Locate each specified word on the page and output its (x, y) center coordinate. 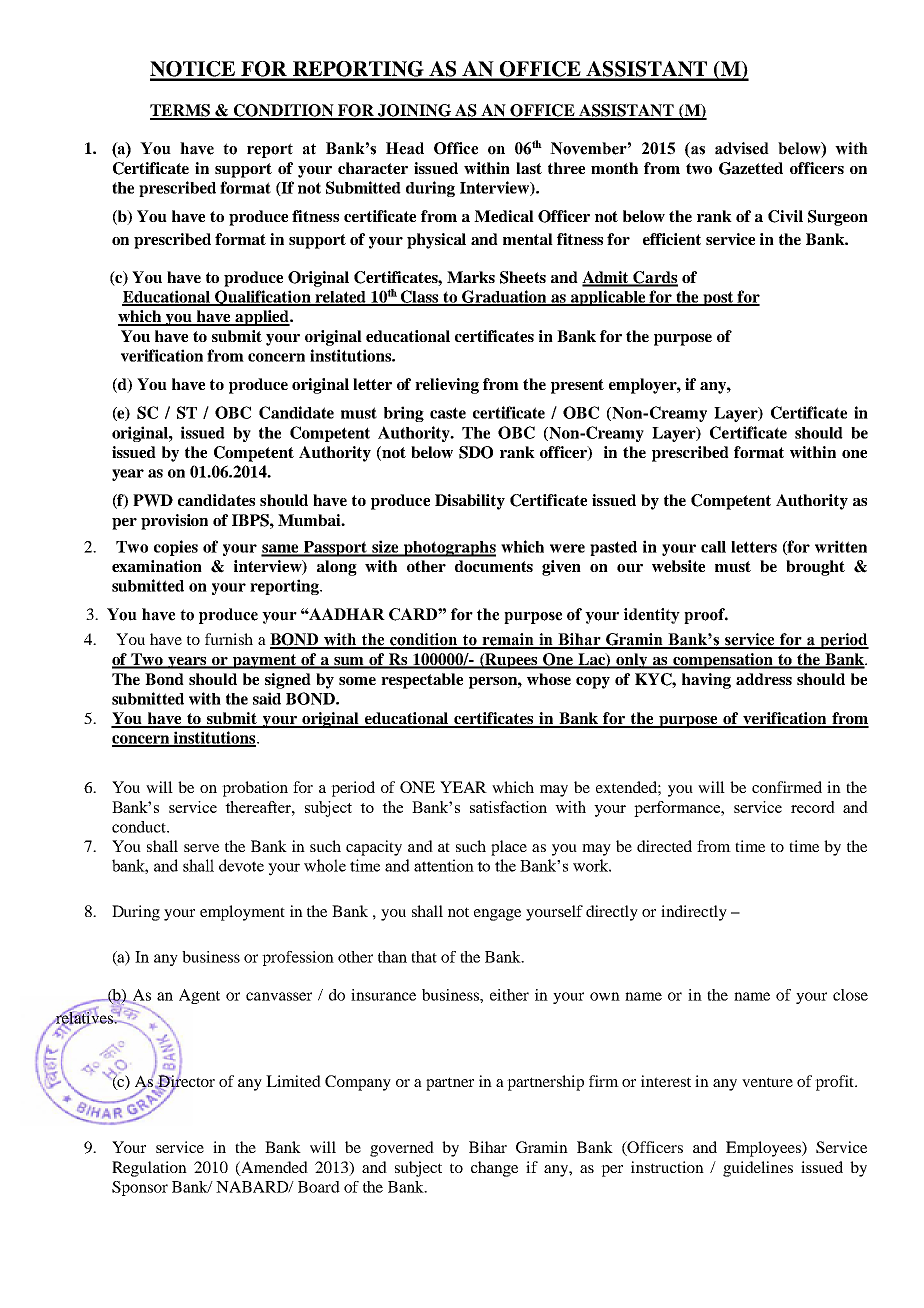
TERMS (181, 111)
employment (242, 913)
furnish (229, 639)
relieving (447, 386)
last (529, 168)
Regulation (149, 1169)
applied (262, 318)
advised (742, 148)
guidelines (758, 1169)
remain (508, 640)
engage (497, 915)
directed (664, 846)
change (494, 1169)
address (764, 679)
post (718, 298)
